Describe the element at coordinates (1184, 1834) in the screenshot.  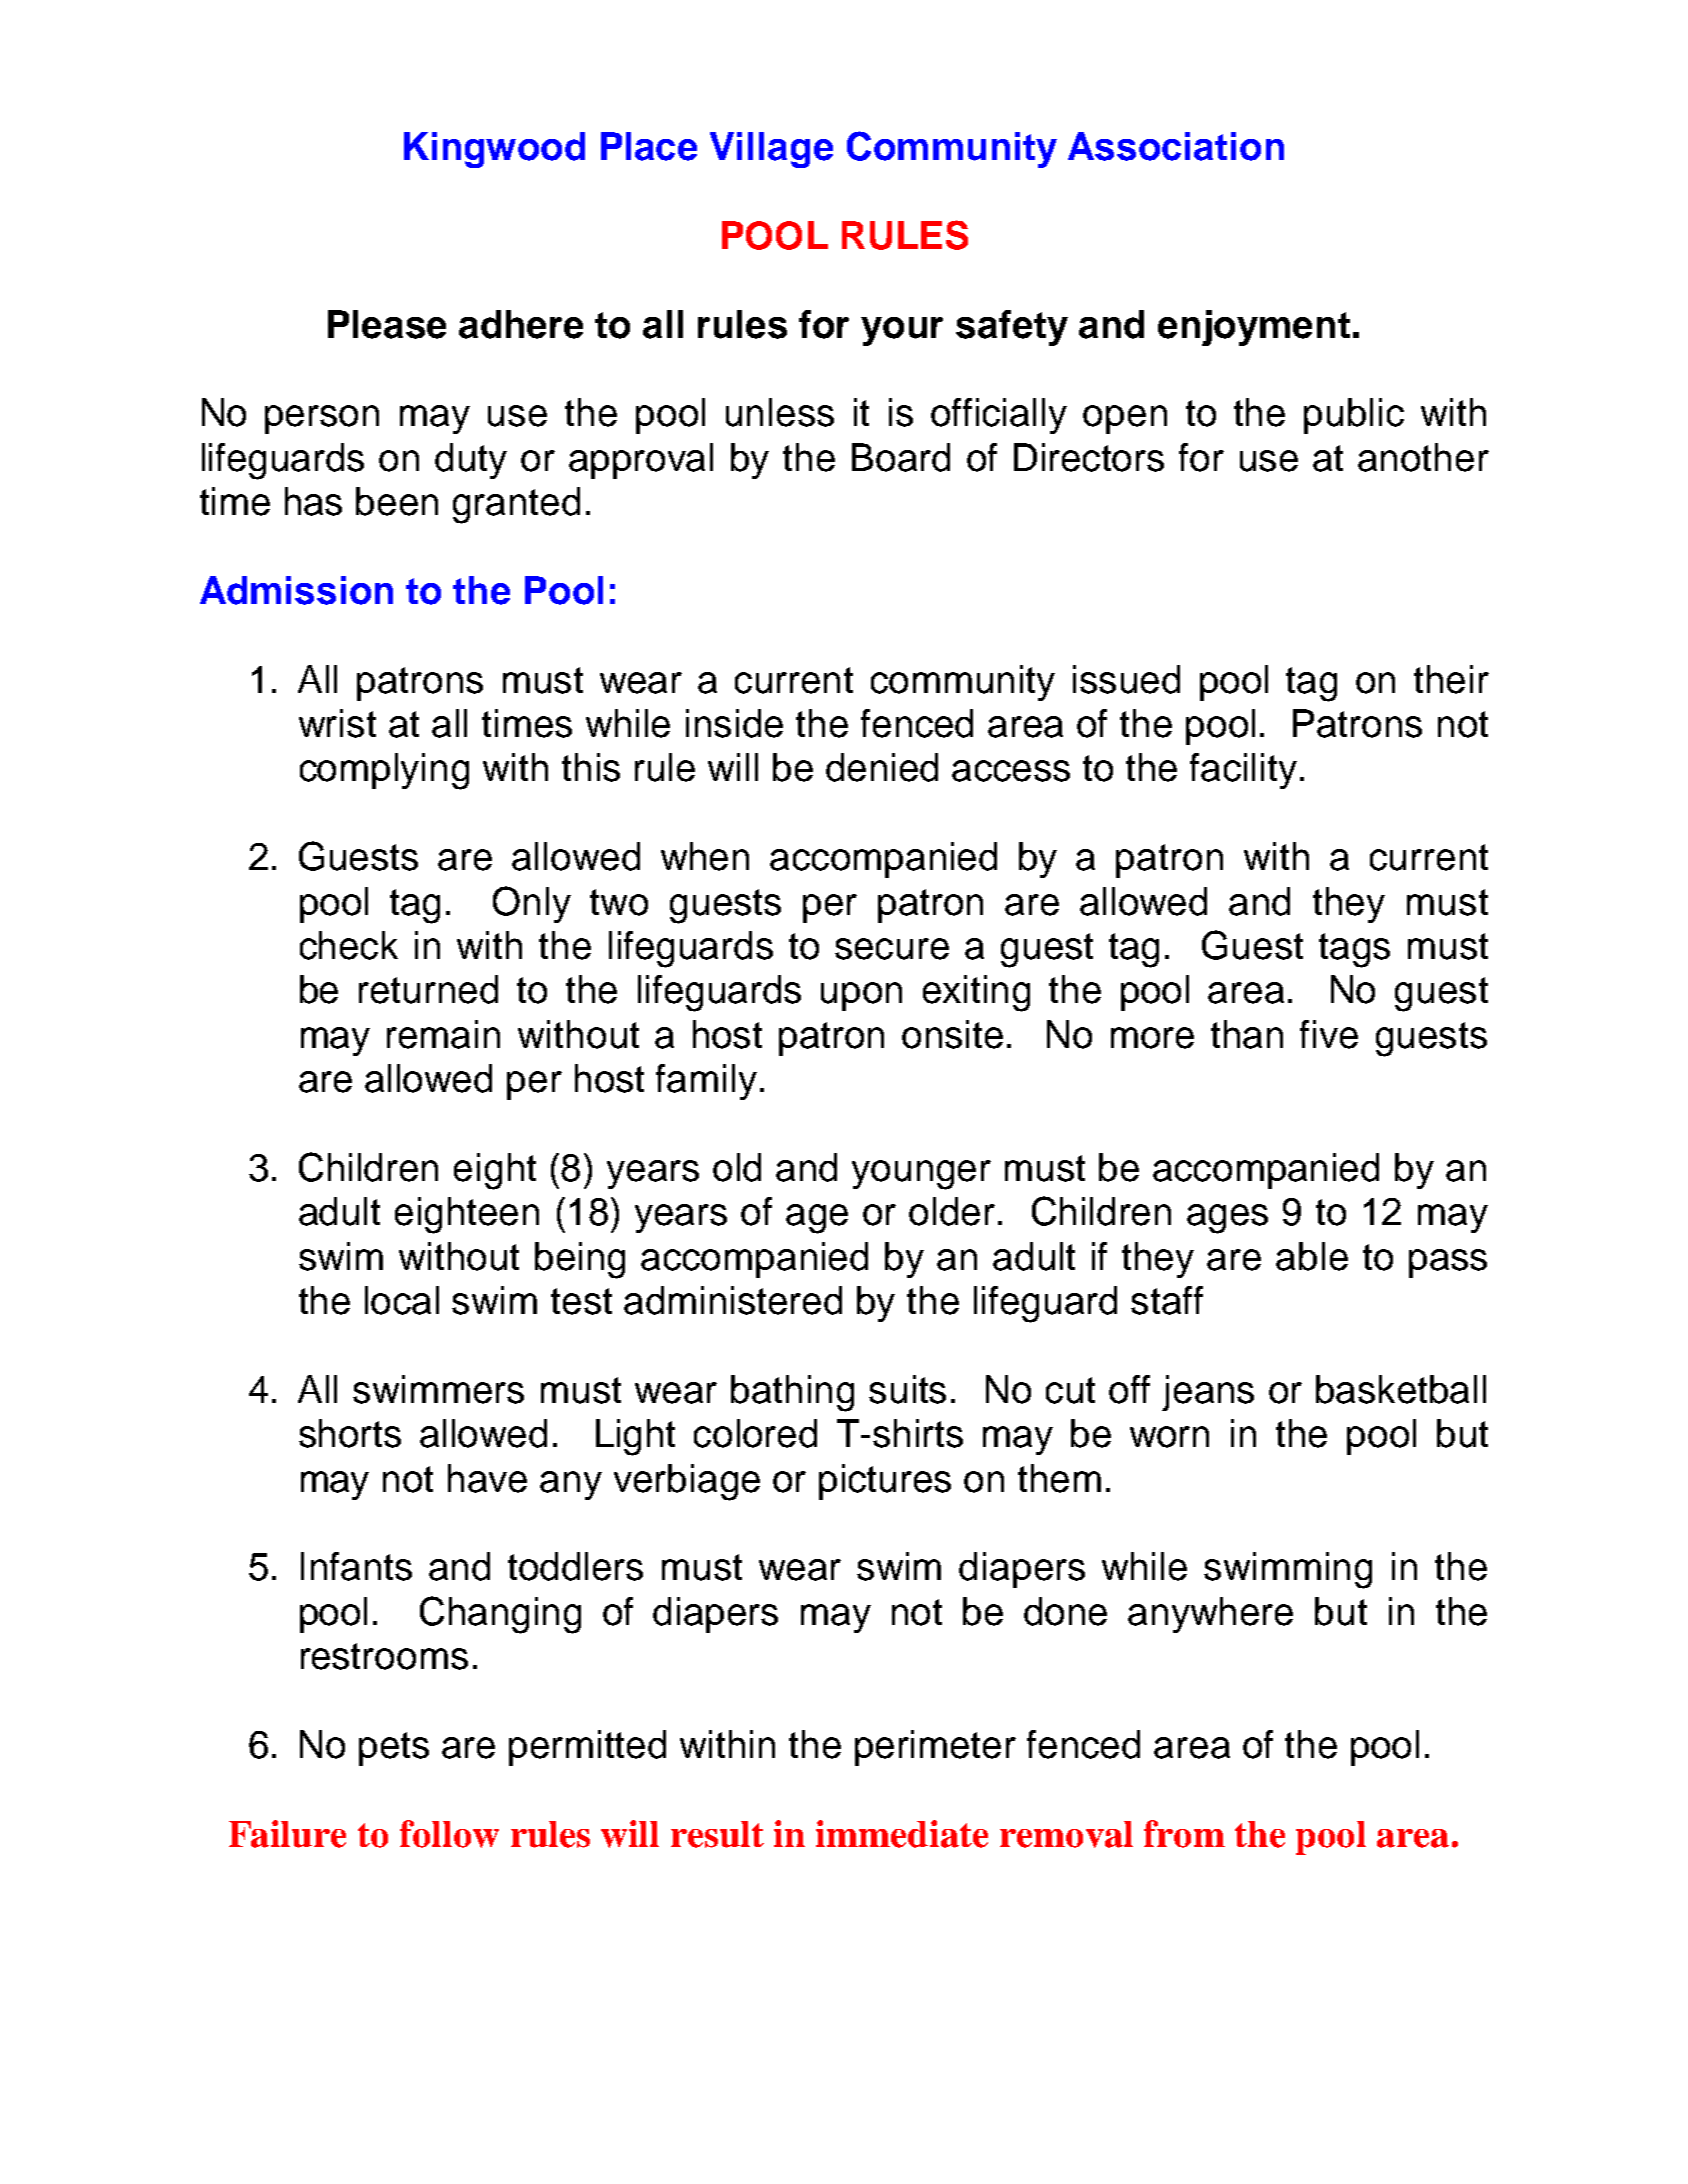
I see `from` at that location.
